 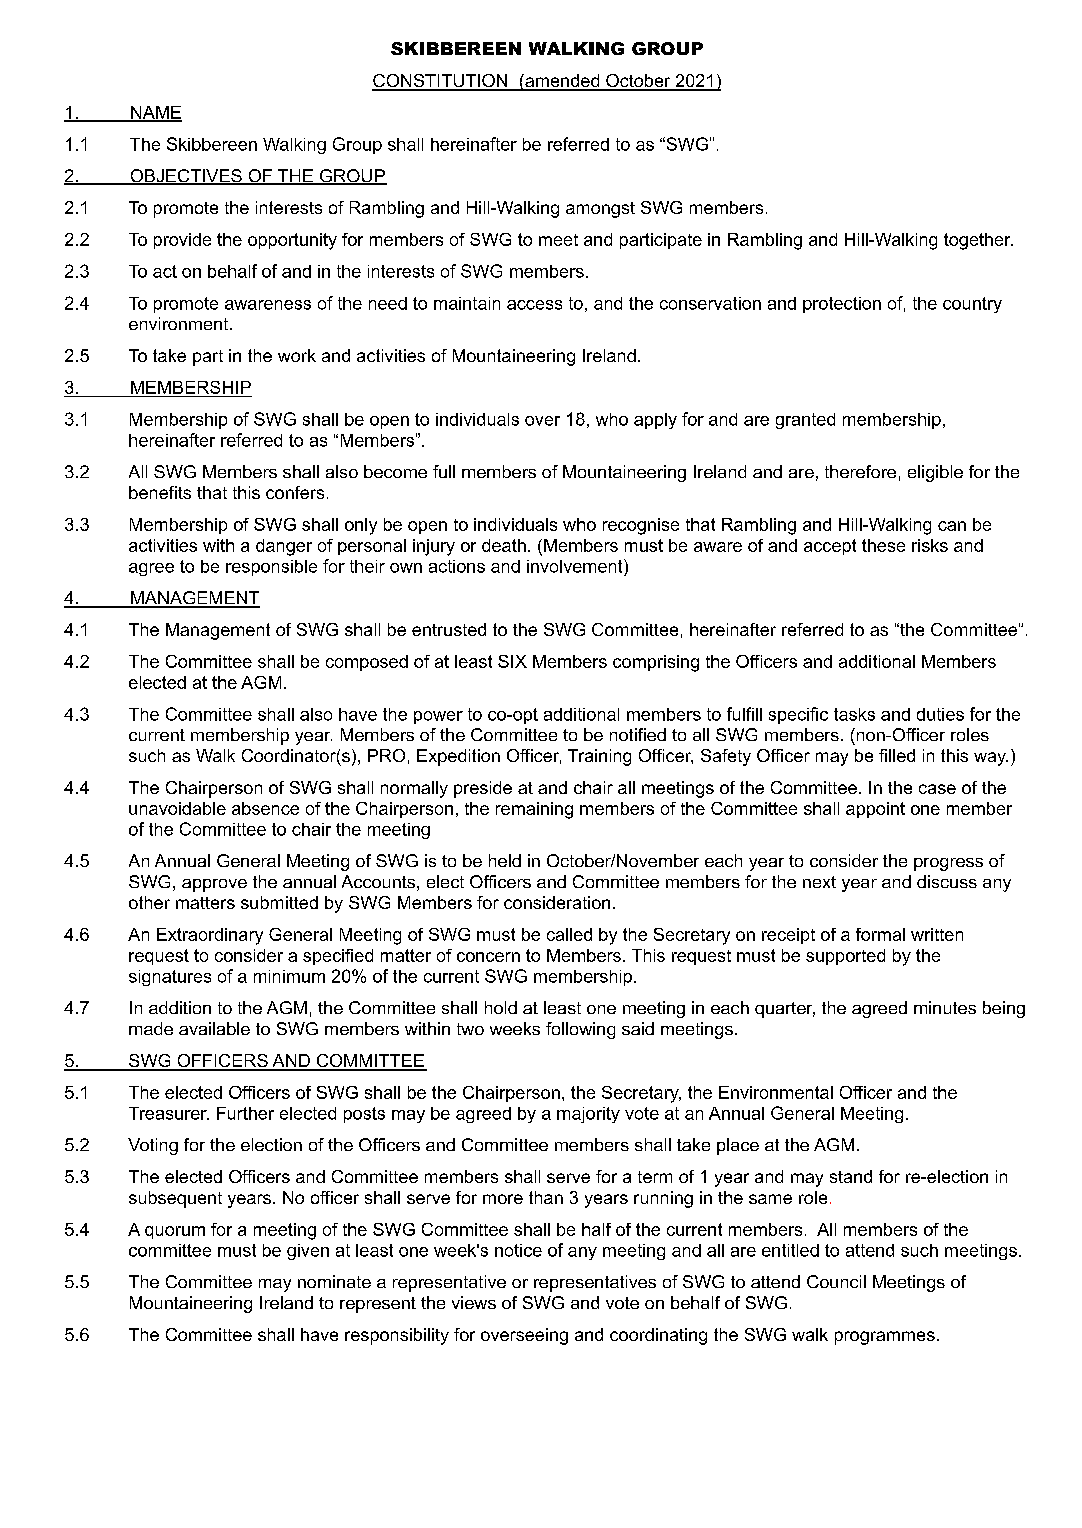 I want to click on available, so click(x=214, y=1028).
